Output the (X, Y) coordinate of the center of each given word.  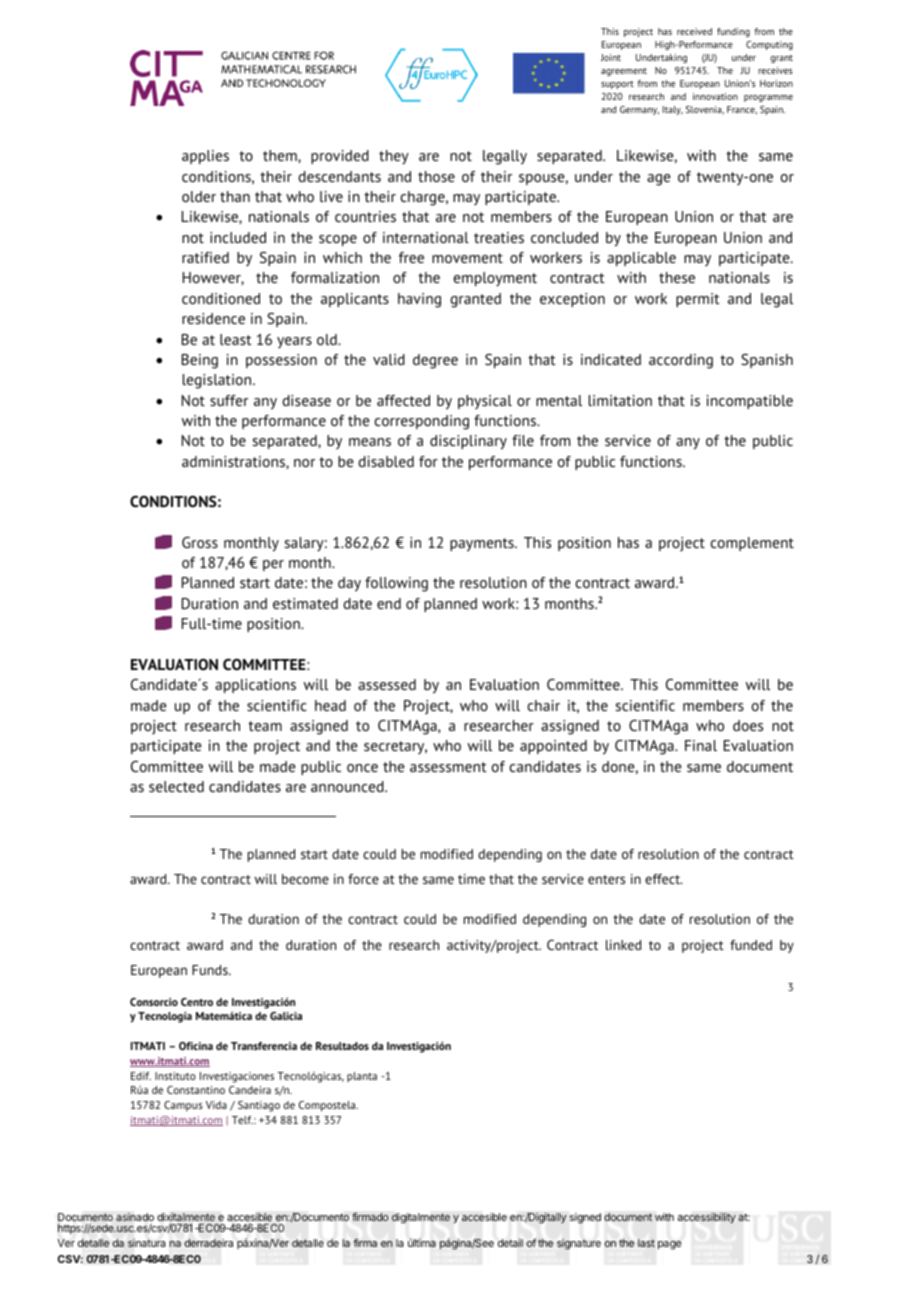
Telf (242, 1120)
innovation (715, 96)
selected (176, 786)
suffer (229, 400)
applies (205, 157)
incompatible (750, 402)
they (394, 157)
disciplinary (468, 442)
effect (664, 879)
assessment (448, 767)
